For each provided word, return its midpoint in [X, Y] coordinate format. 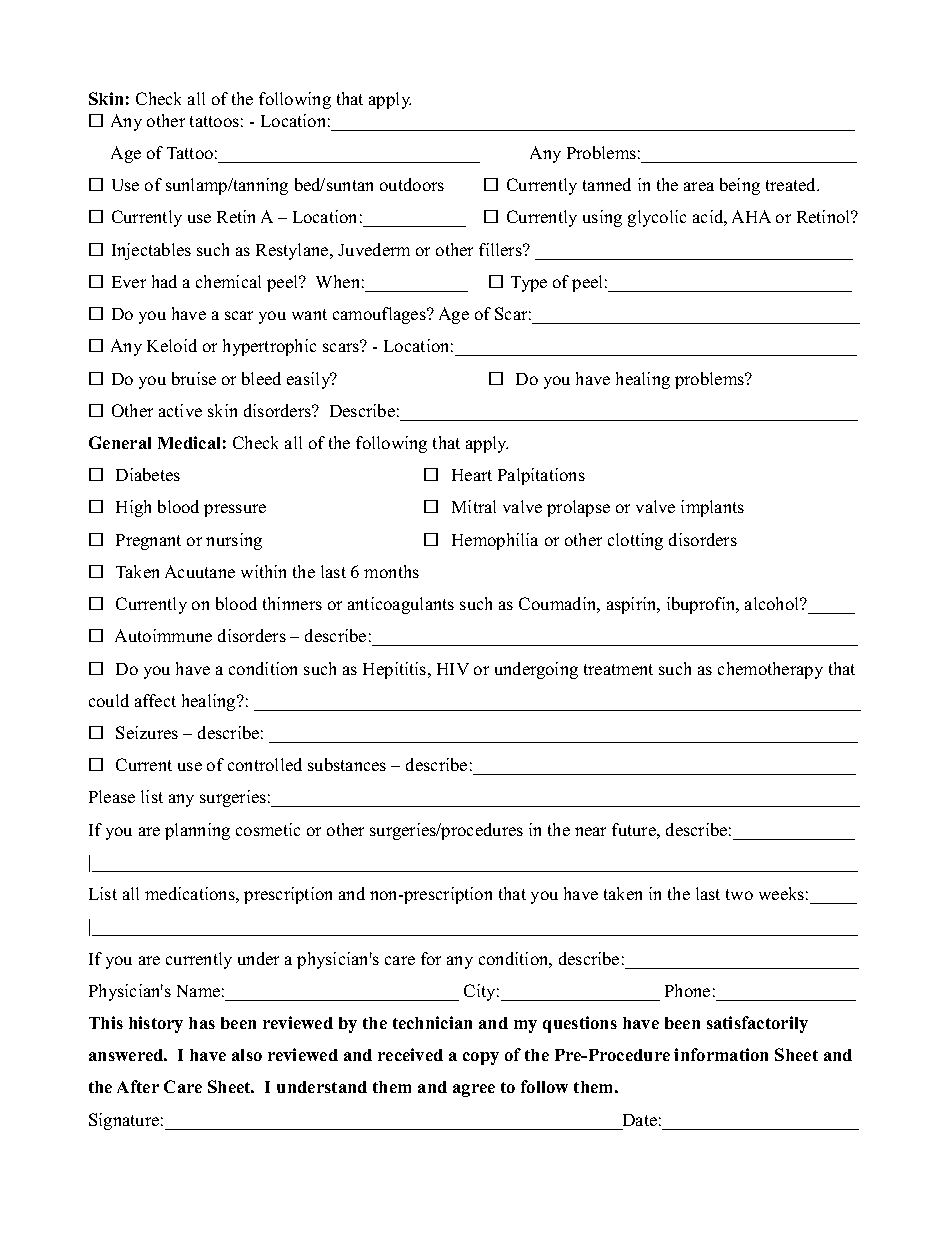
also [247, 1055]
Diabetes [148, 474]
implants [712, 508]
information [721, 1054]
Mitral [474, 506]
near [590, 831]
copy [481, 1058]
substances [347, 764]
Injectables [151, 251]
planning [197, 831]
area [699, 186]
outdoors [412, 184]
